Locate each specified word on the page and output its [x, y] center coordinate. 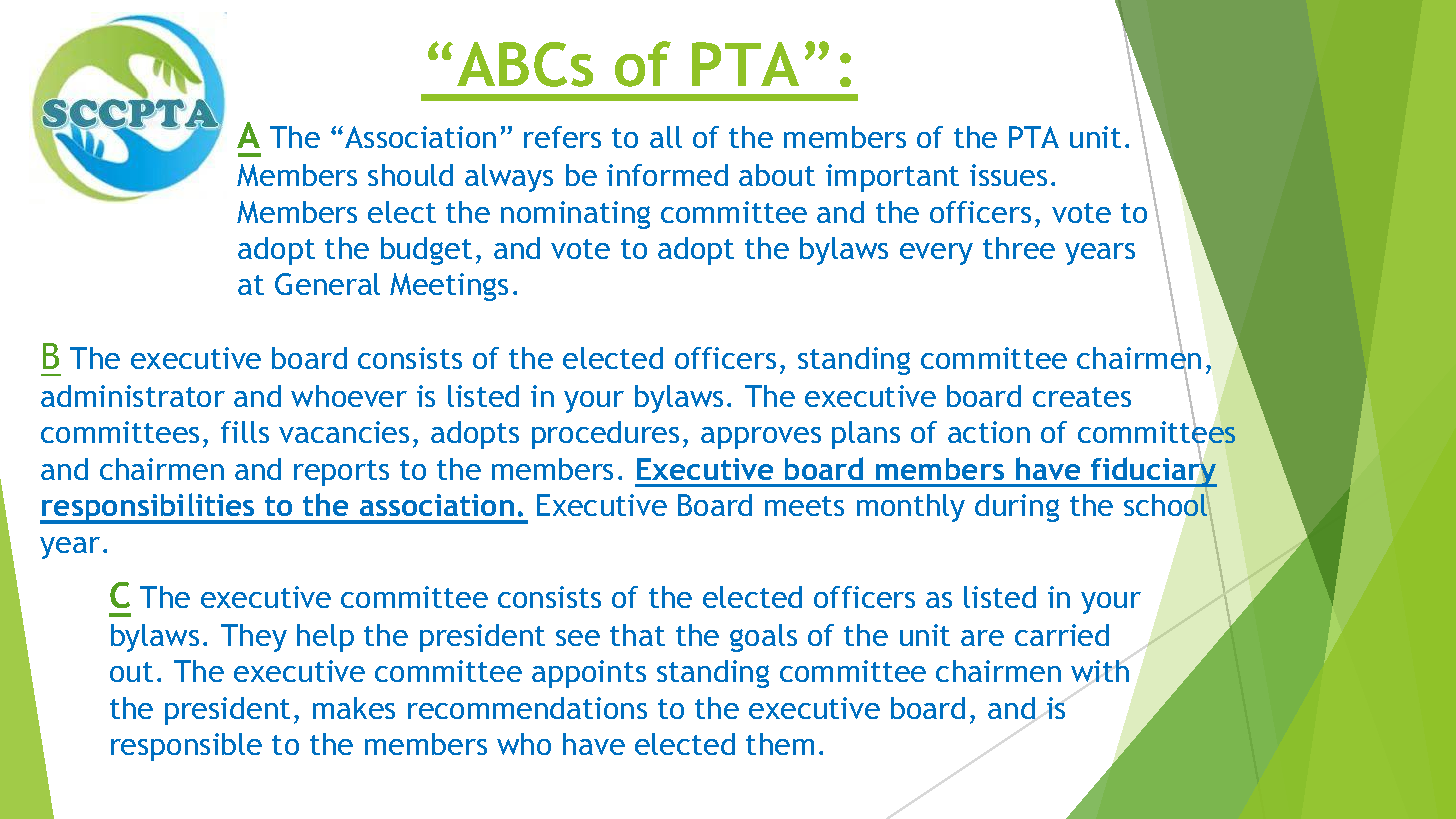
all [666, 137]
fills [245, 432]
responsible [186, 747]
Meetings [449, 287]
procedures [605, 435]
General [327, 284]
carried [1062, 635]
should [410, 175]
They [254, 638]
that [637, 635]
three [1019, 248]
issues [1008, 175]
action [989, 432]
